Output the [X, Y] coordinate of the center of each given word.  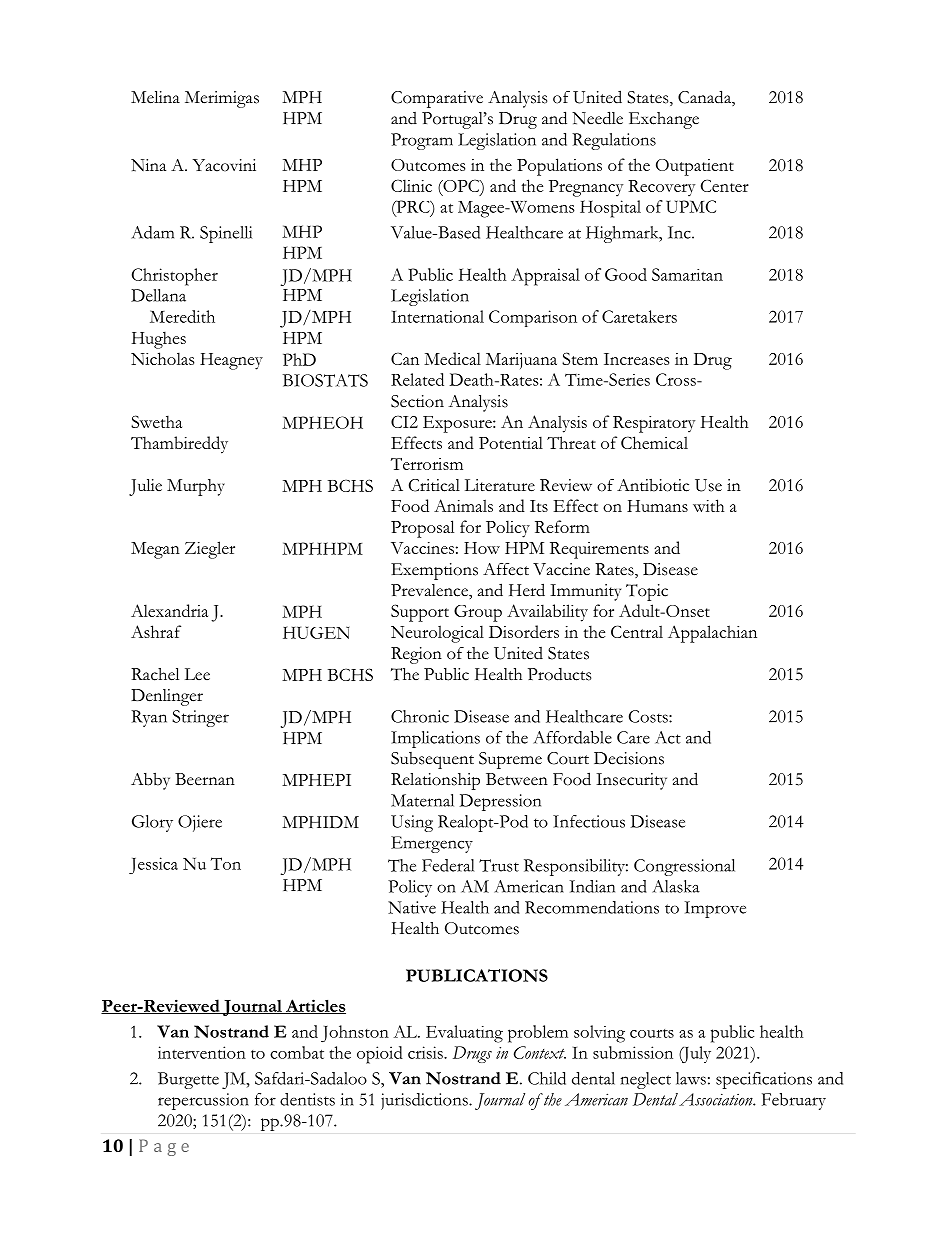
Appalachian [712, 634]
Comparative [437, 99]
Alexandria [169, 610]
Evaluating [464, 1034]
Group [478, 613]
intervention [202, 1052]
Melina [155, 97]
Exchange [664, 120]
